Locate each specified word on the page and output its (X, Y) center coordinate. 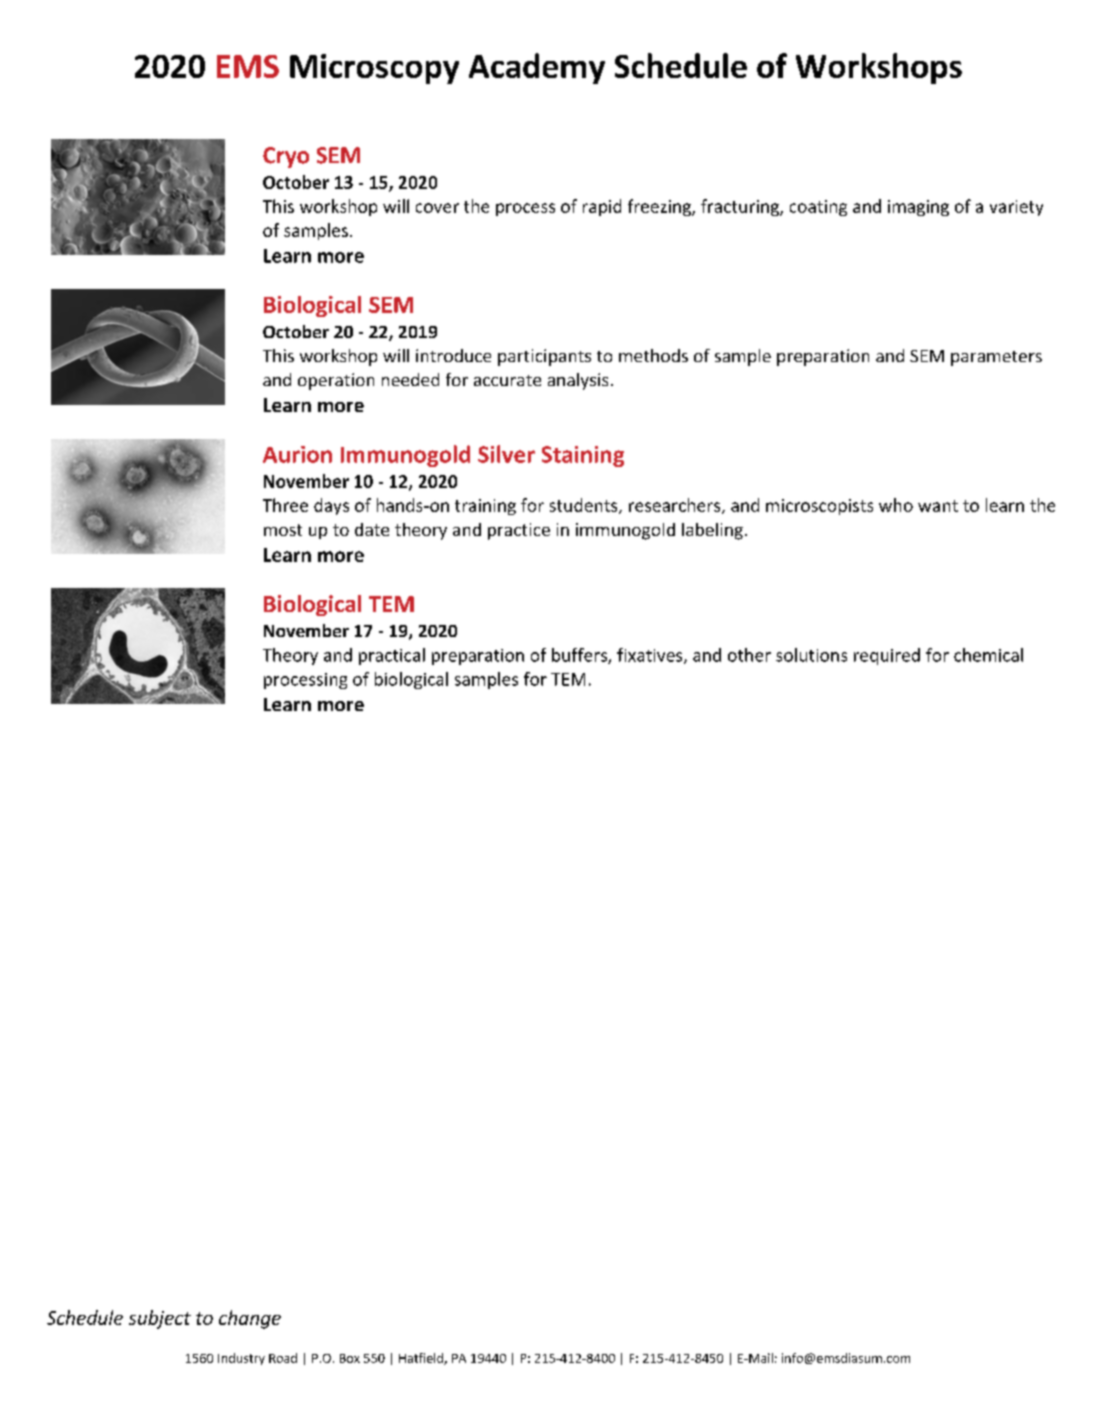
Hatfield (422, 1359)
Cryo (286, 157)
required (887, 656)
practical (392, 656)
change (250, 1319)
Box (350, 1358)
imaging (918, 208)
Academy (537, 68)
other (749, 655)
